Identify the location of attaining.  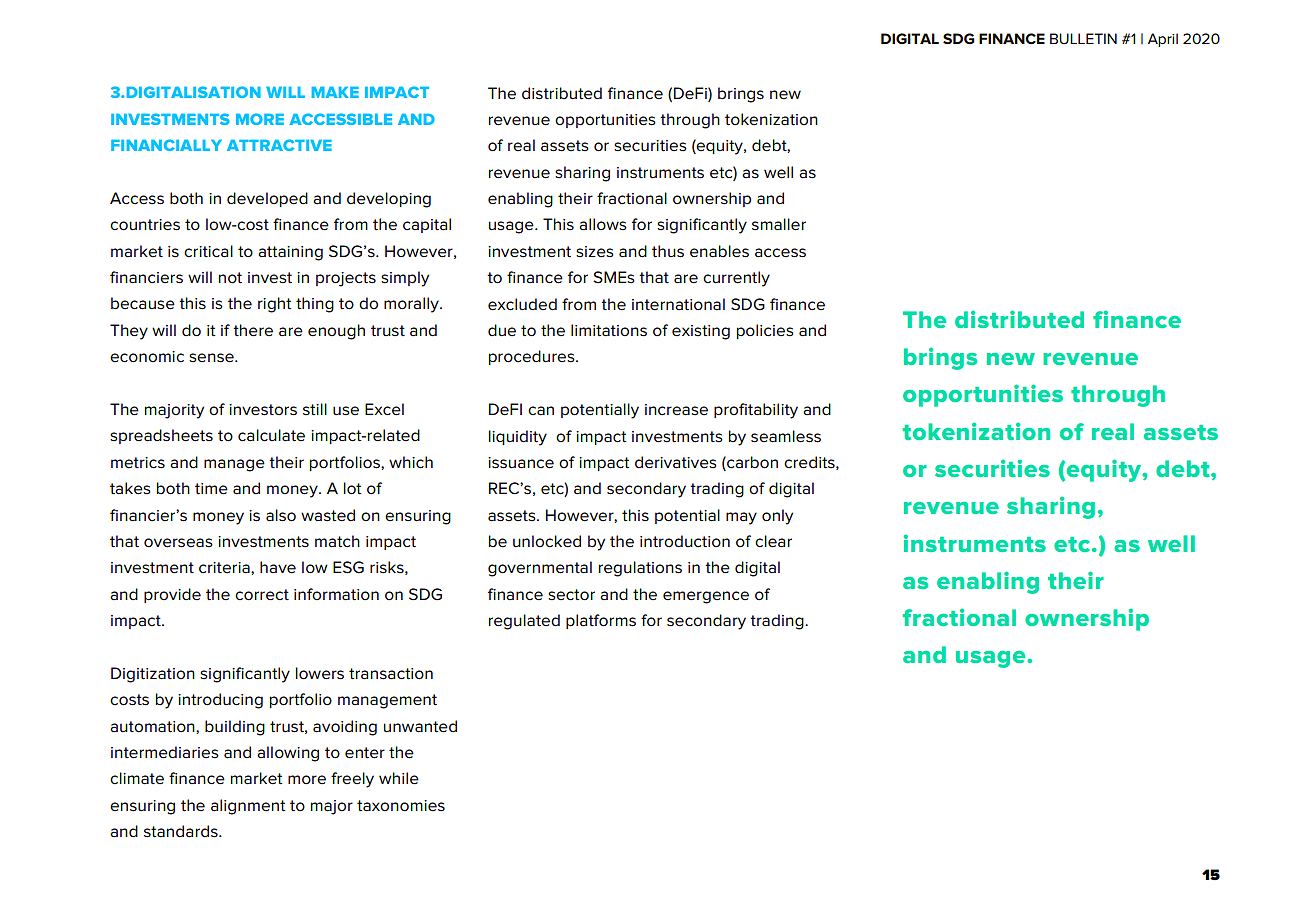
(290, 253).
